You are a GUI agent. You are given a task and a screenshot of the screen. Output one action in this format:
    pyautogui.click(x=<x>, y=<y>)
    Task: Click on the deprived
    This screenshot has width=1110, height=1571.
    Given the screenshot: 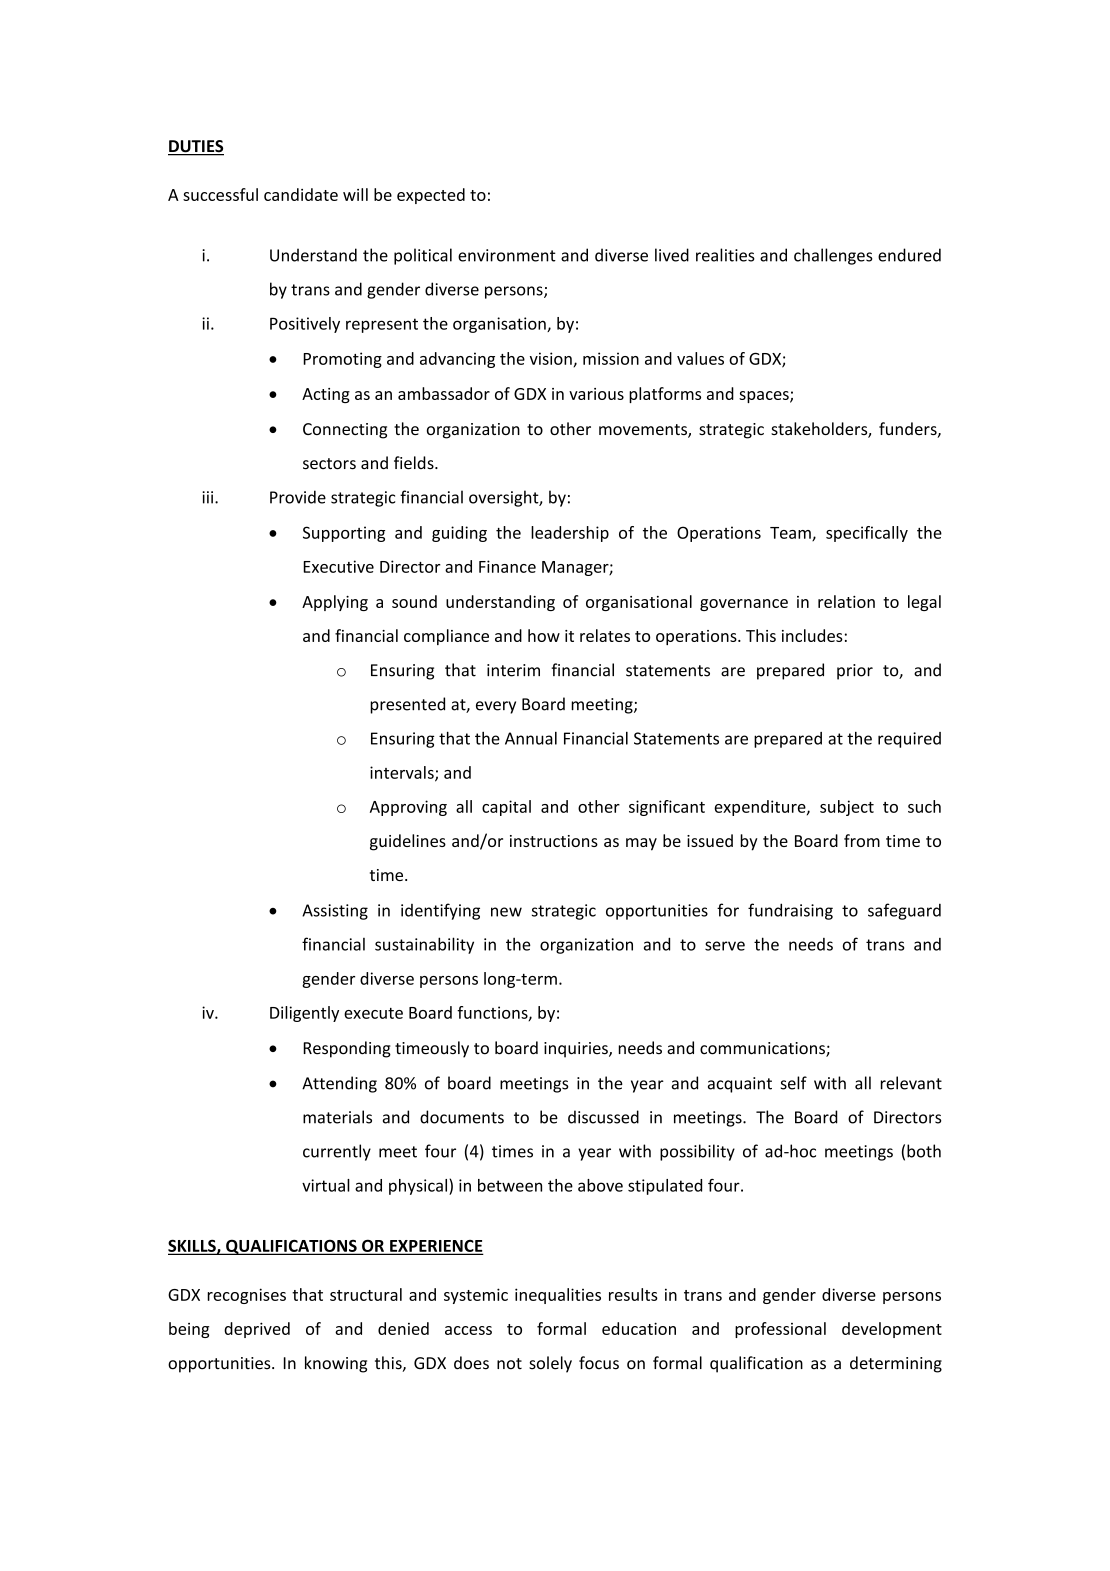 What is the action you would take?
    pyautogui.click(x=257, y=1330)
